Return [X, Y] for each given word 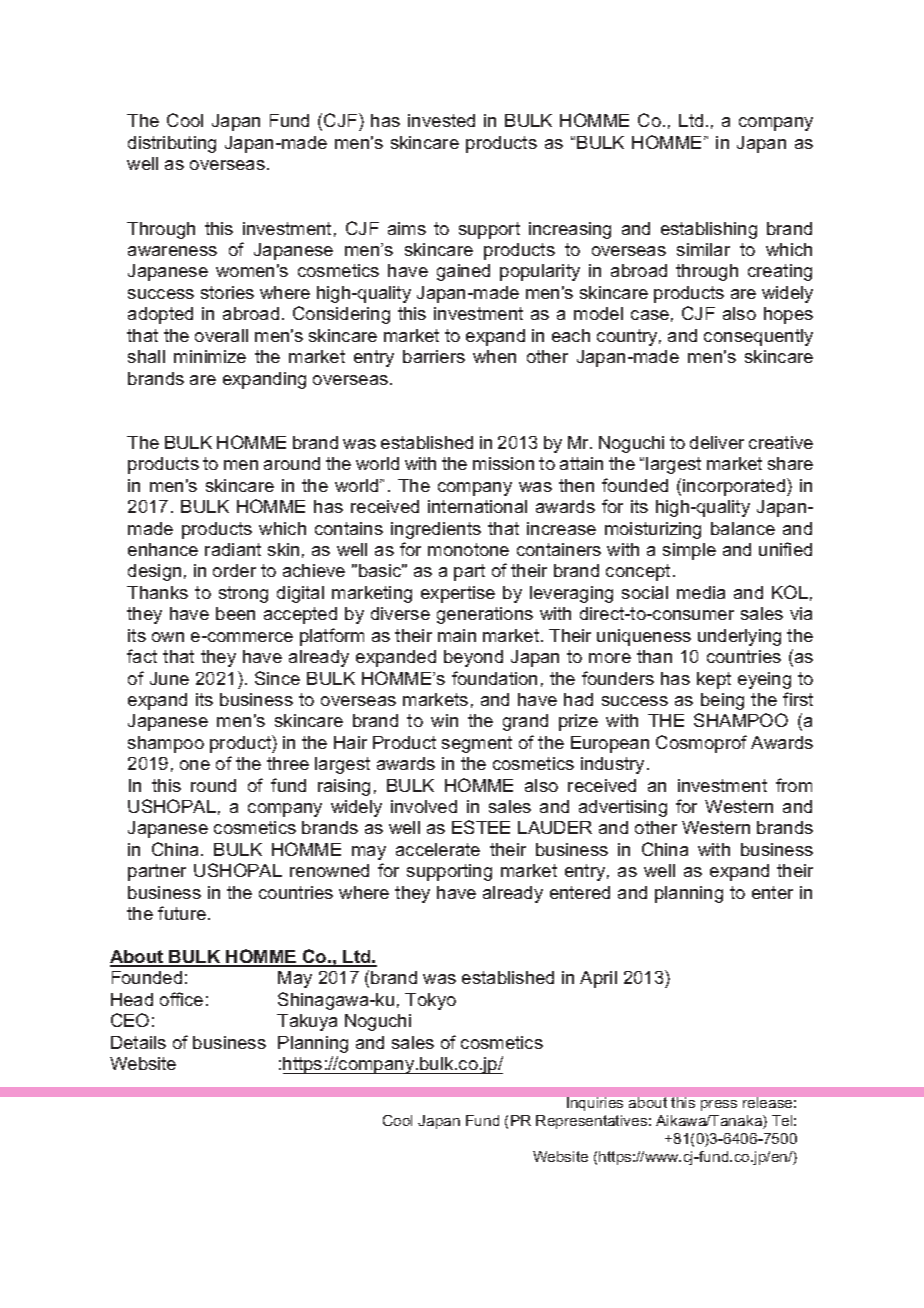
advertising [623, 808]
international [477, 506]
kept [714, 680]
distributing [172, 144]
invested [441, 120]
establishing [709, 230]
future [182, 913]
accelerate [438, 849]
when [494, 356]
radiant [233, 549]
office [181, 999]
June [169, 678]
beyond [473, 658]
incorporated [735, 487]
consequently [758, 337]
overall [221, 335]
